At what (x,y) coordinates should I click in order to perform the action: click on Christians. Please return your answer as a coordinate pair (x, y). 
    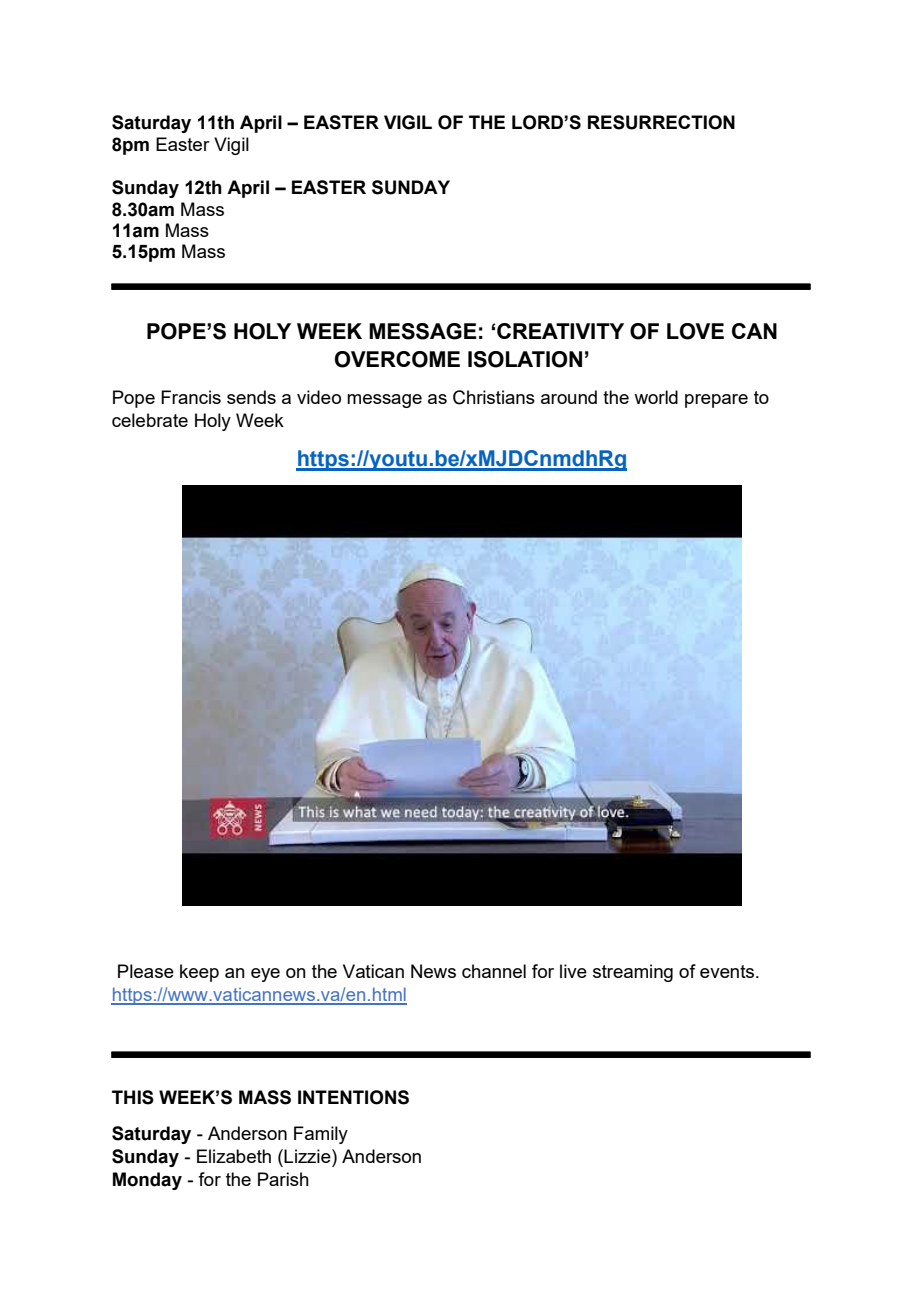
    Looking at the image, I should click on (494, 397).
